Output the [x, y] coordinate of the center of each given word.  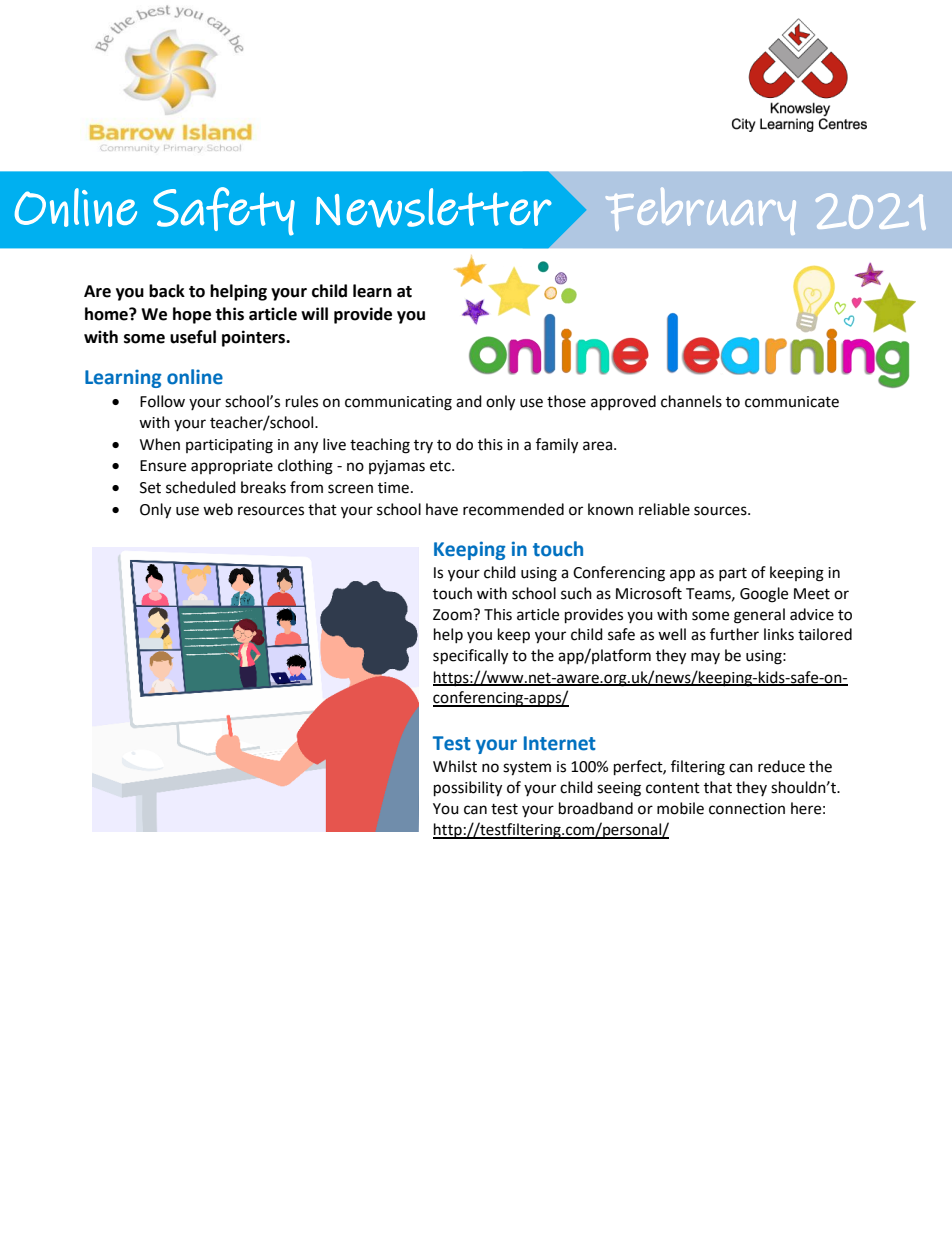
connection [747, 809]
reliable [664, 509]
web [218, 509]
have [442, 509]
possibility [468, 789]
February [701, 211]
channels [691, 401]
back [167, 291]
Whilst [455, 766]
